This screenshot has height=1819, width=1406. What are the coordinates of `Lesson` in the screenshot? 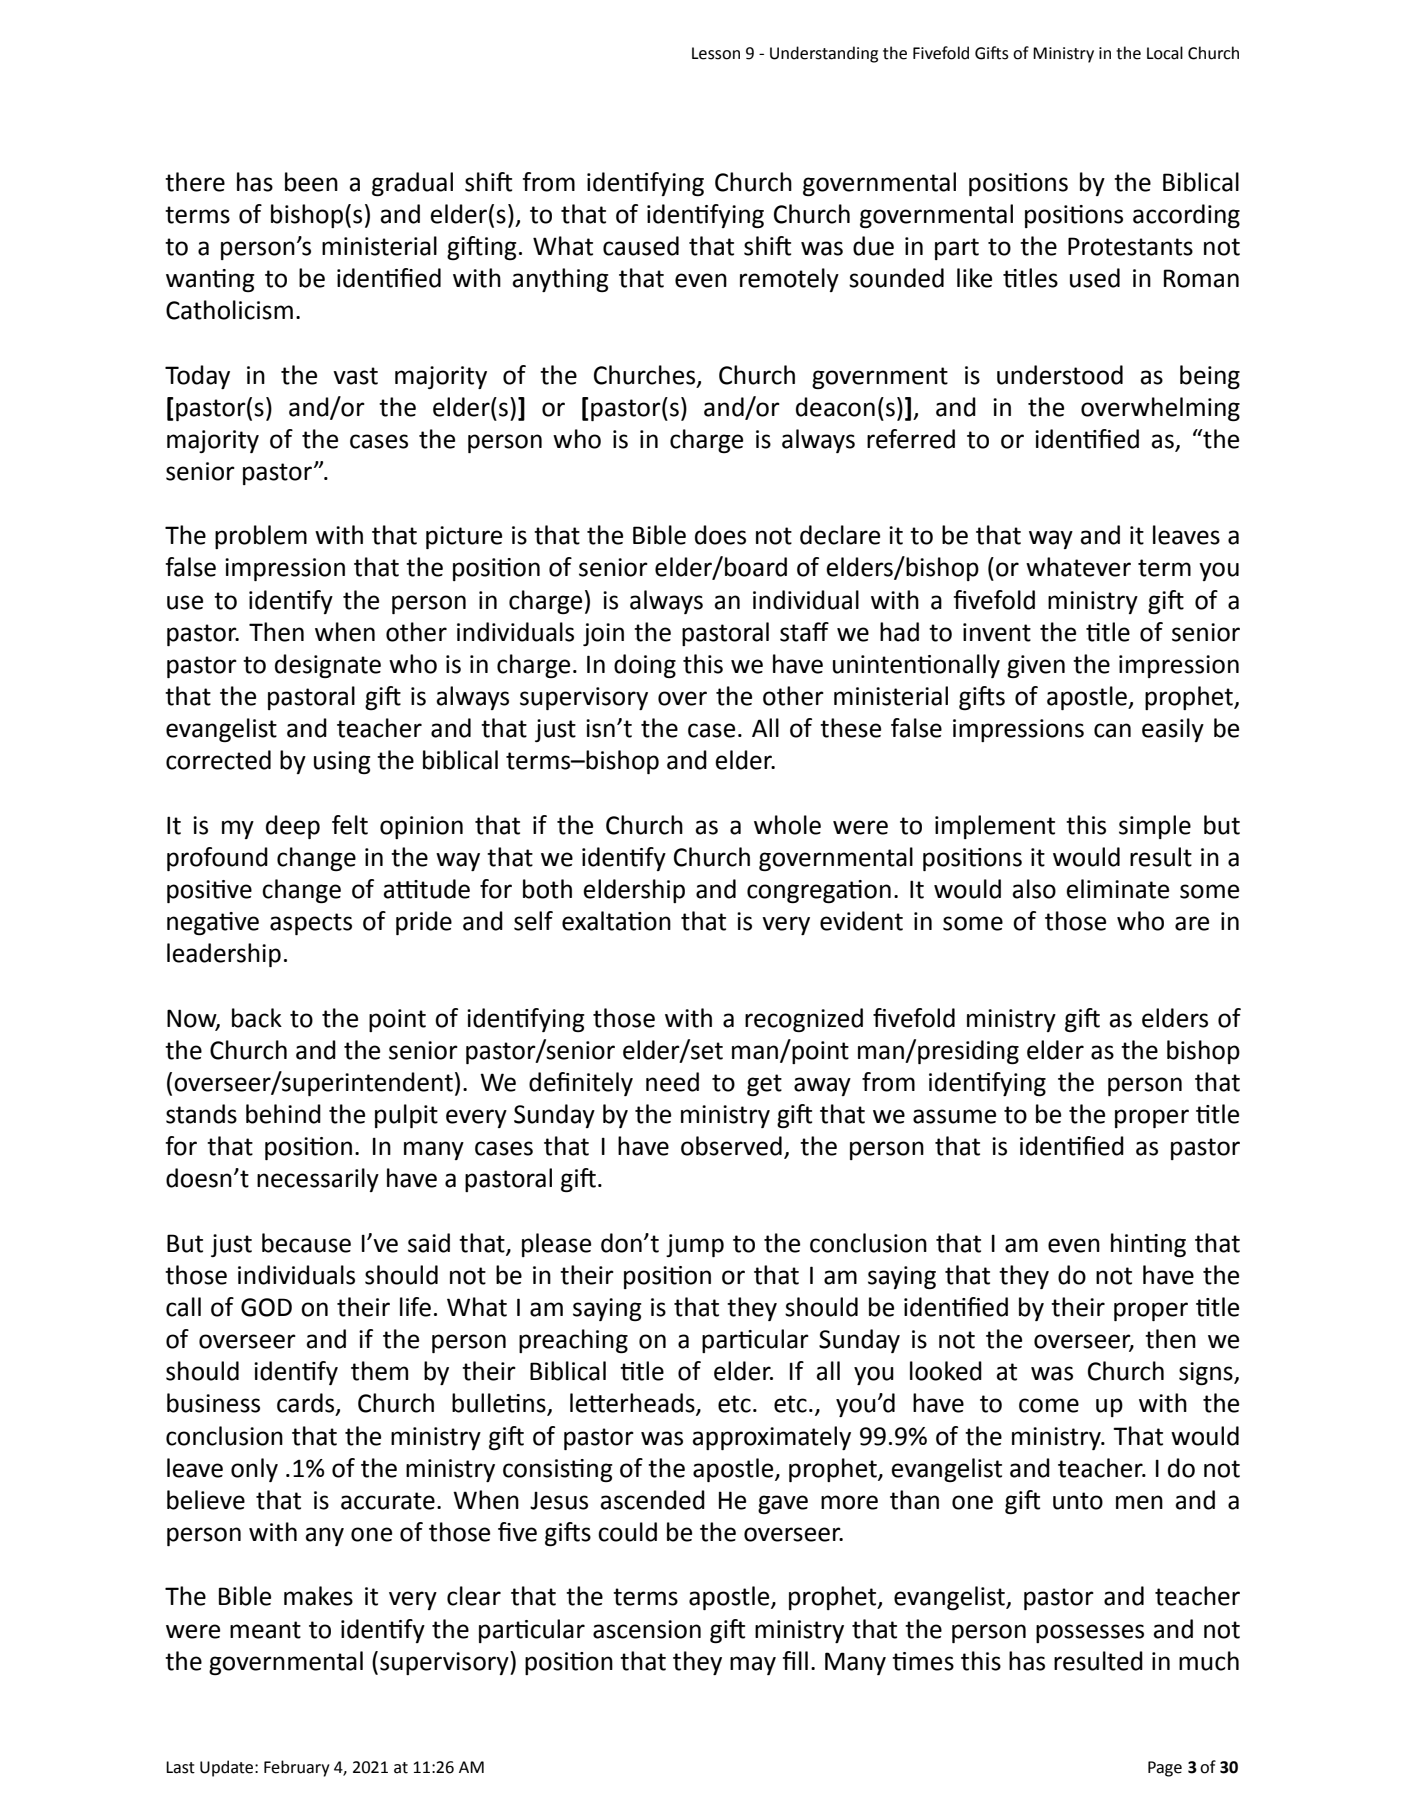 It's located at (716, 53).
